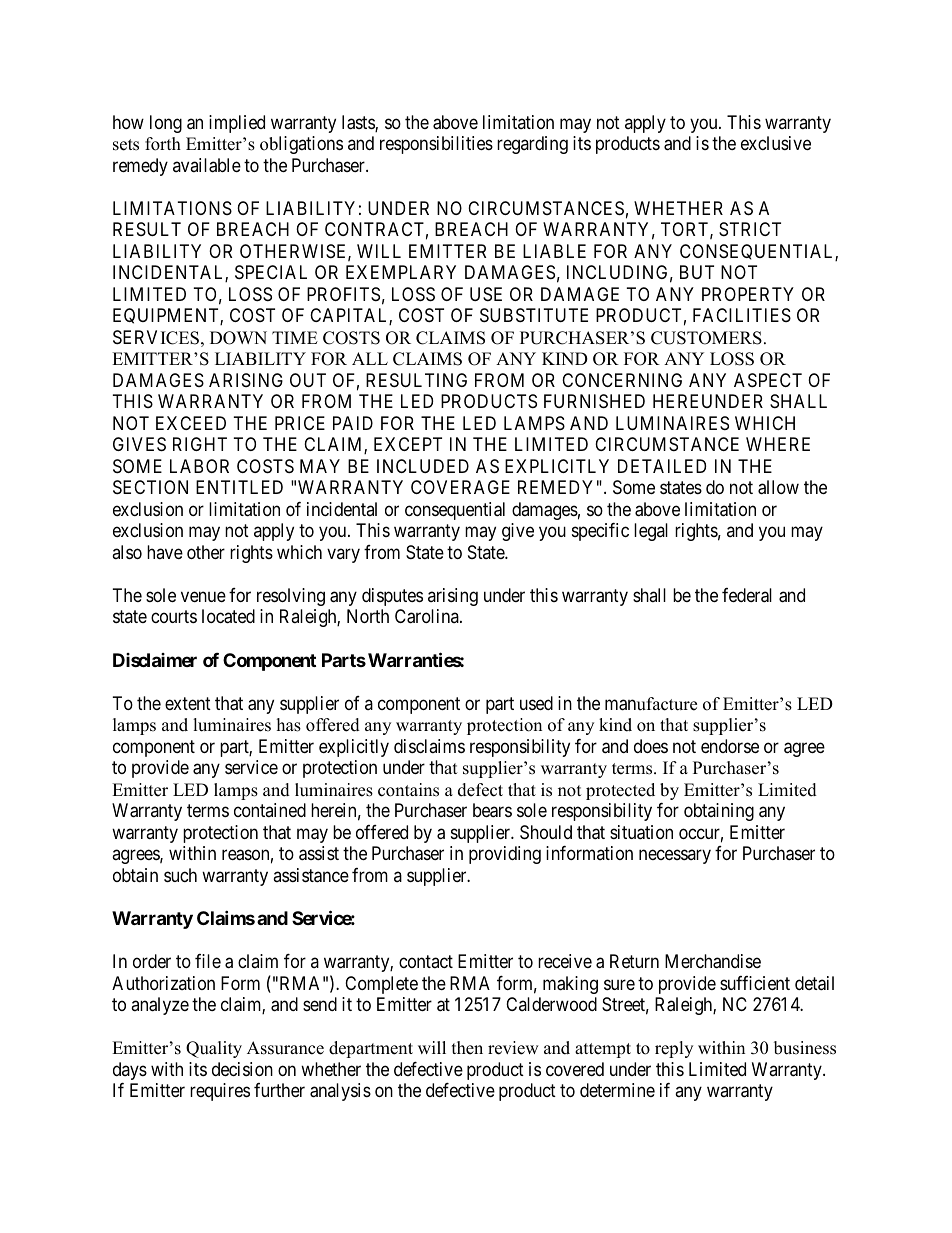 The height and width of the image is (1233, 952). Describe the element at coordinates (214, 1049) in the image. I see `Quality` at that location.
